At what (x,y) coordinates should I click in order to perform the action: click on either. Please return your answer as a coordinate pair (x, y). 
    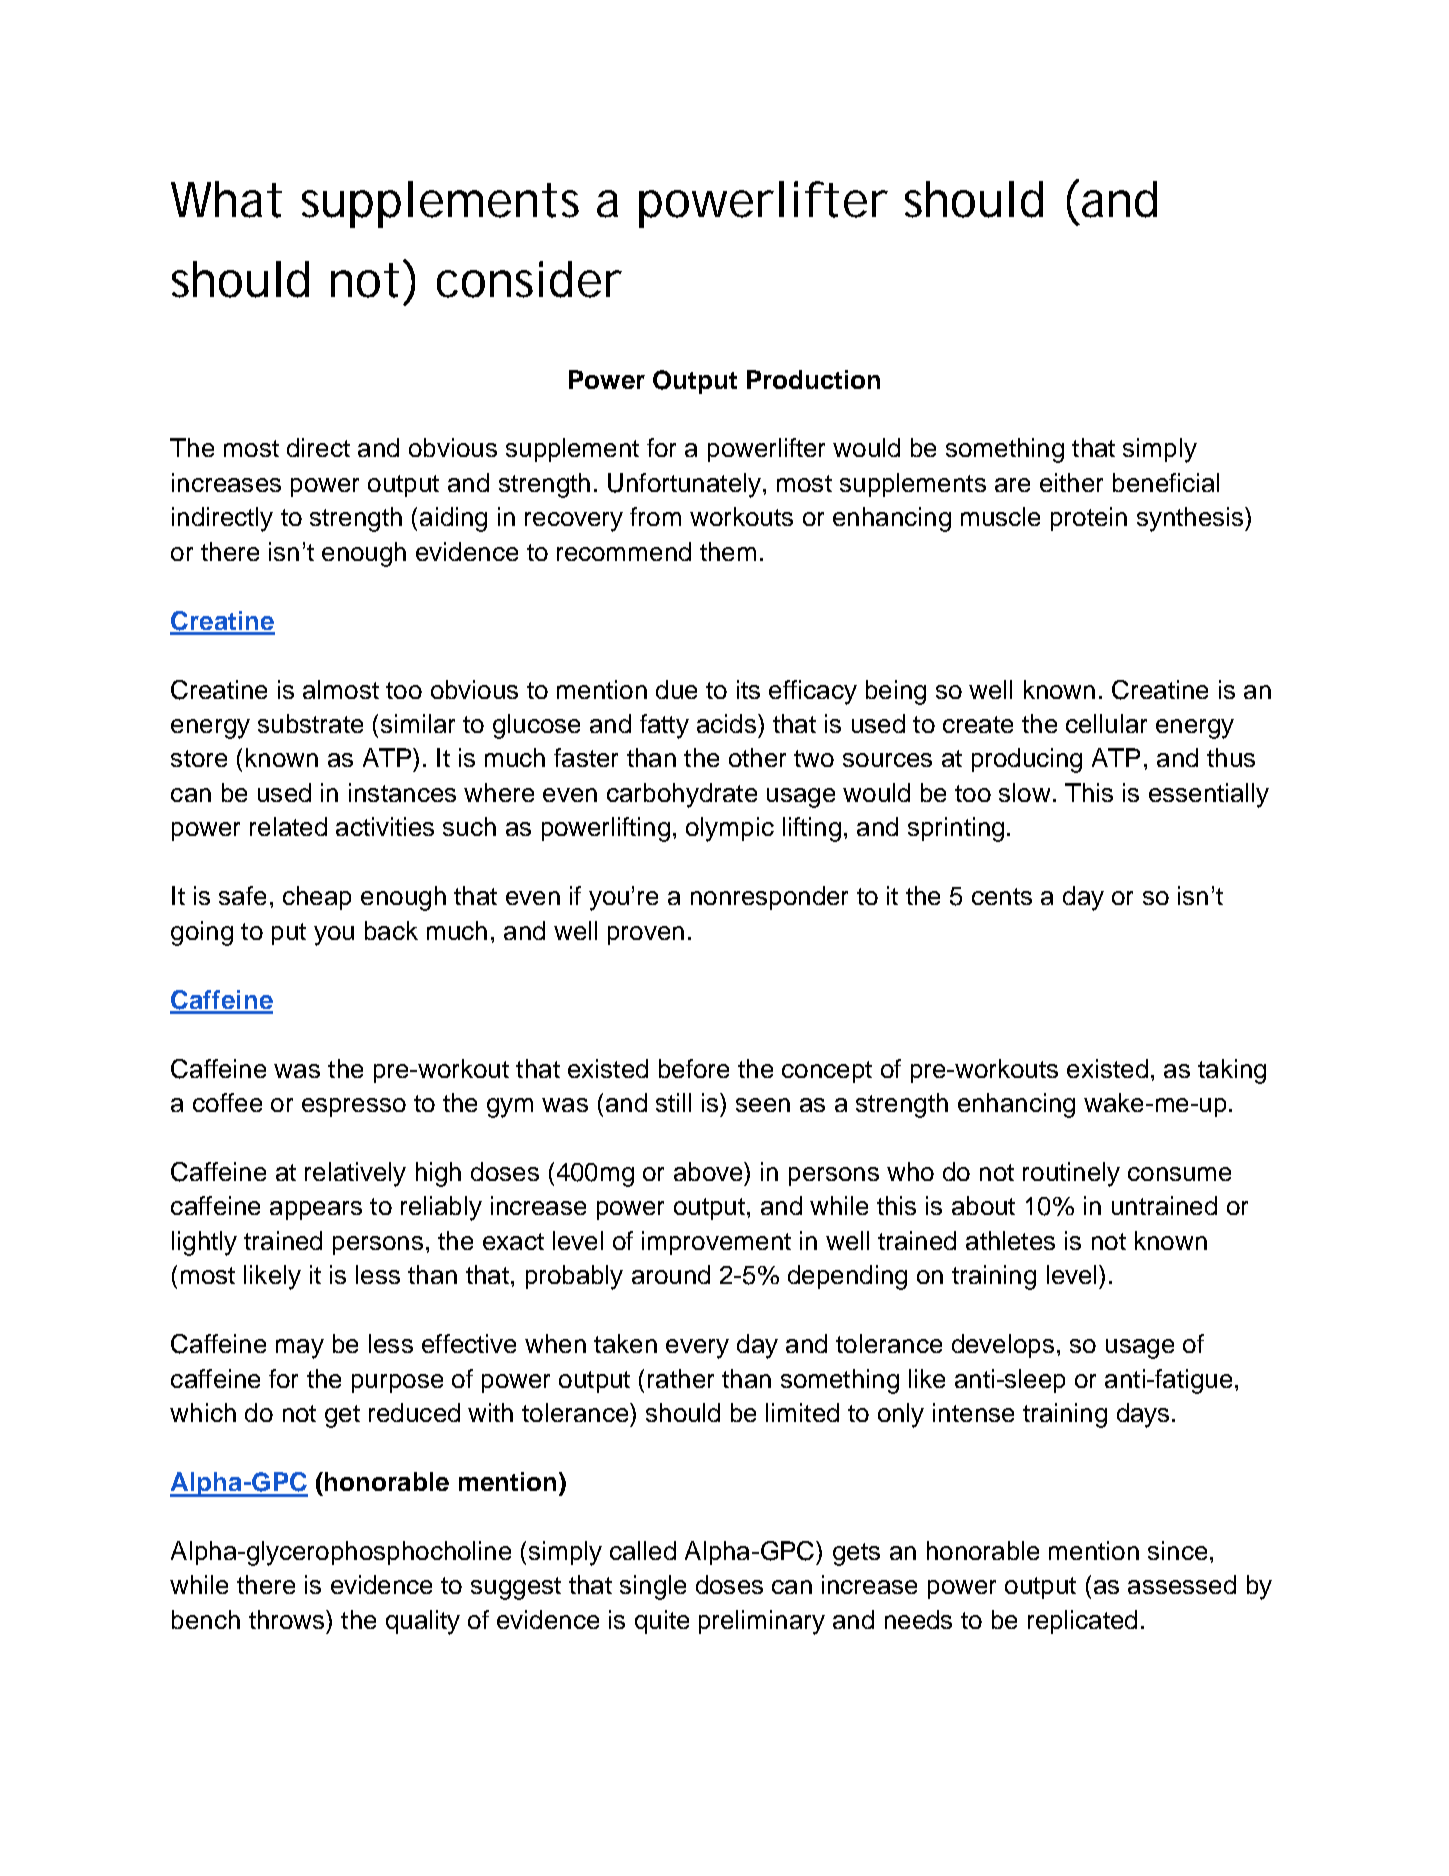
    Looking at the image, I should click on (1071, 482).
